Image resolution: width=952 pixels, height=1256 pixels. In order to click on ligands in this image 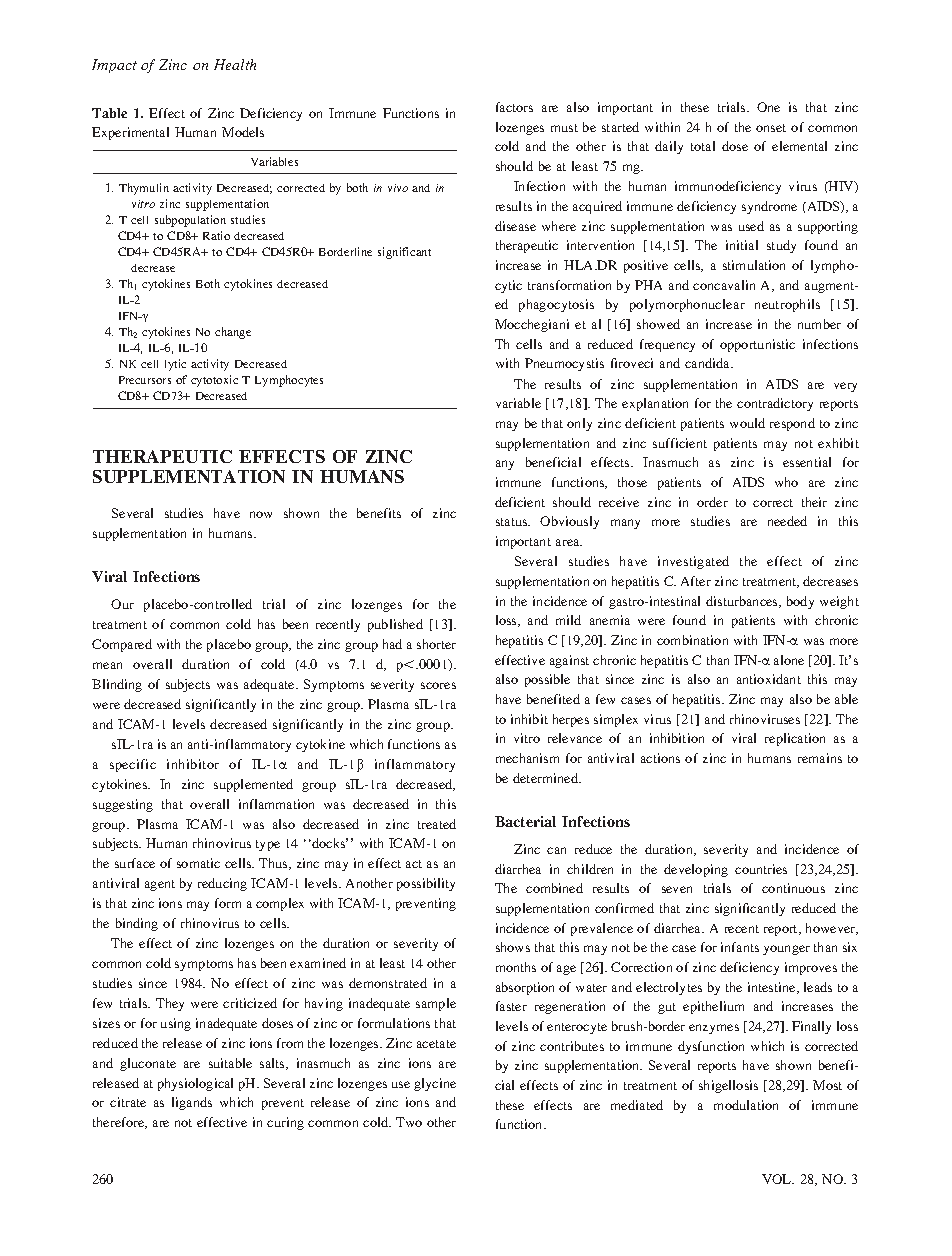, I will do `click(192, 1103)`.
